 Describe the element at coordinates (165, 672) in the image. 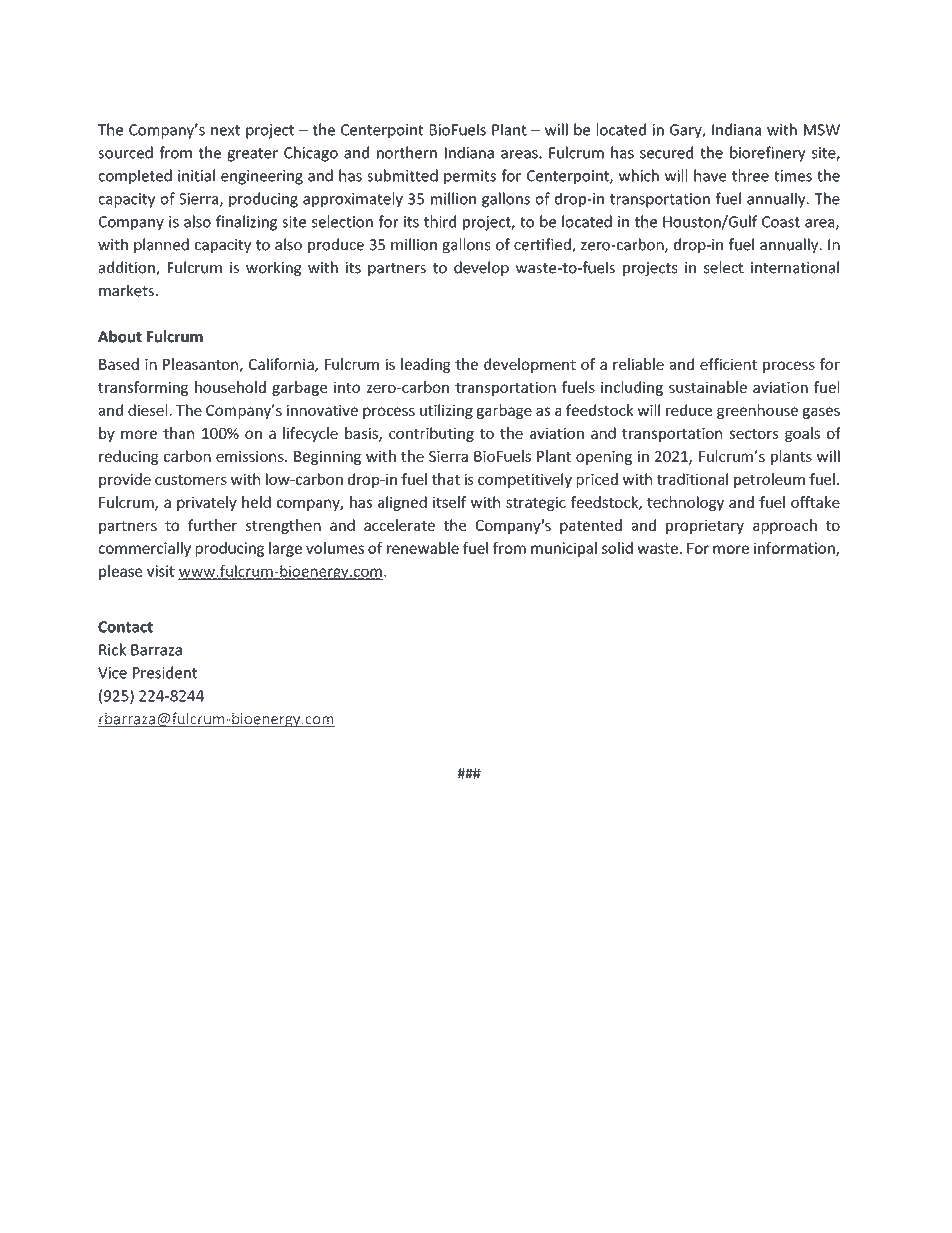

I see `President` at that location.
